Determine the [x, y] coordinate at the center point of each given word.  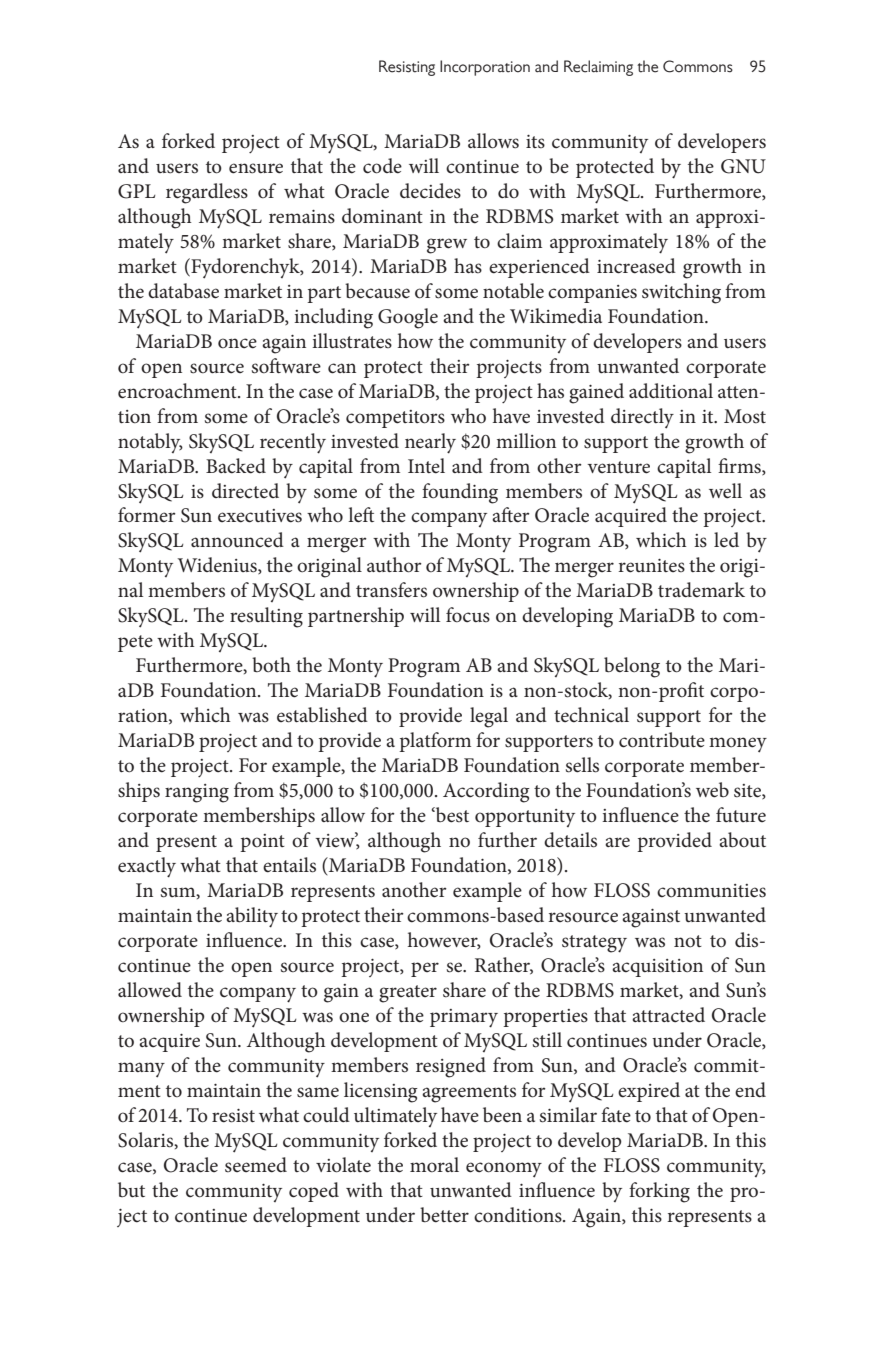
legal [489, 717]
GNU [743, 166]
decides [430, 191]
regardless [207, 193]
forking [659, 1192]
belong [632, 667]
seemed [256, 1165]
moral [434, 1165]
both [271, 665]
